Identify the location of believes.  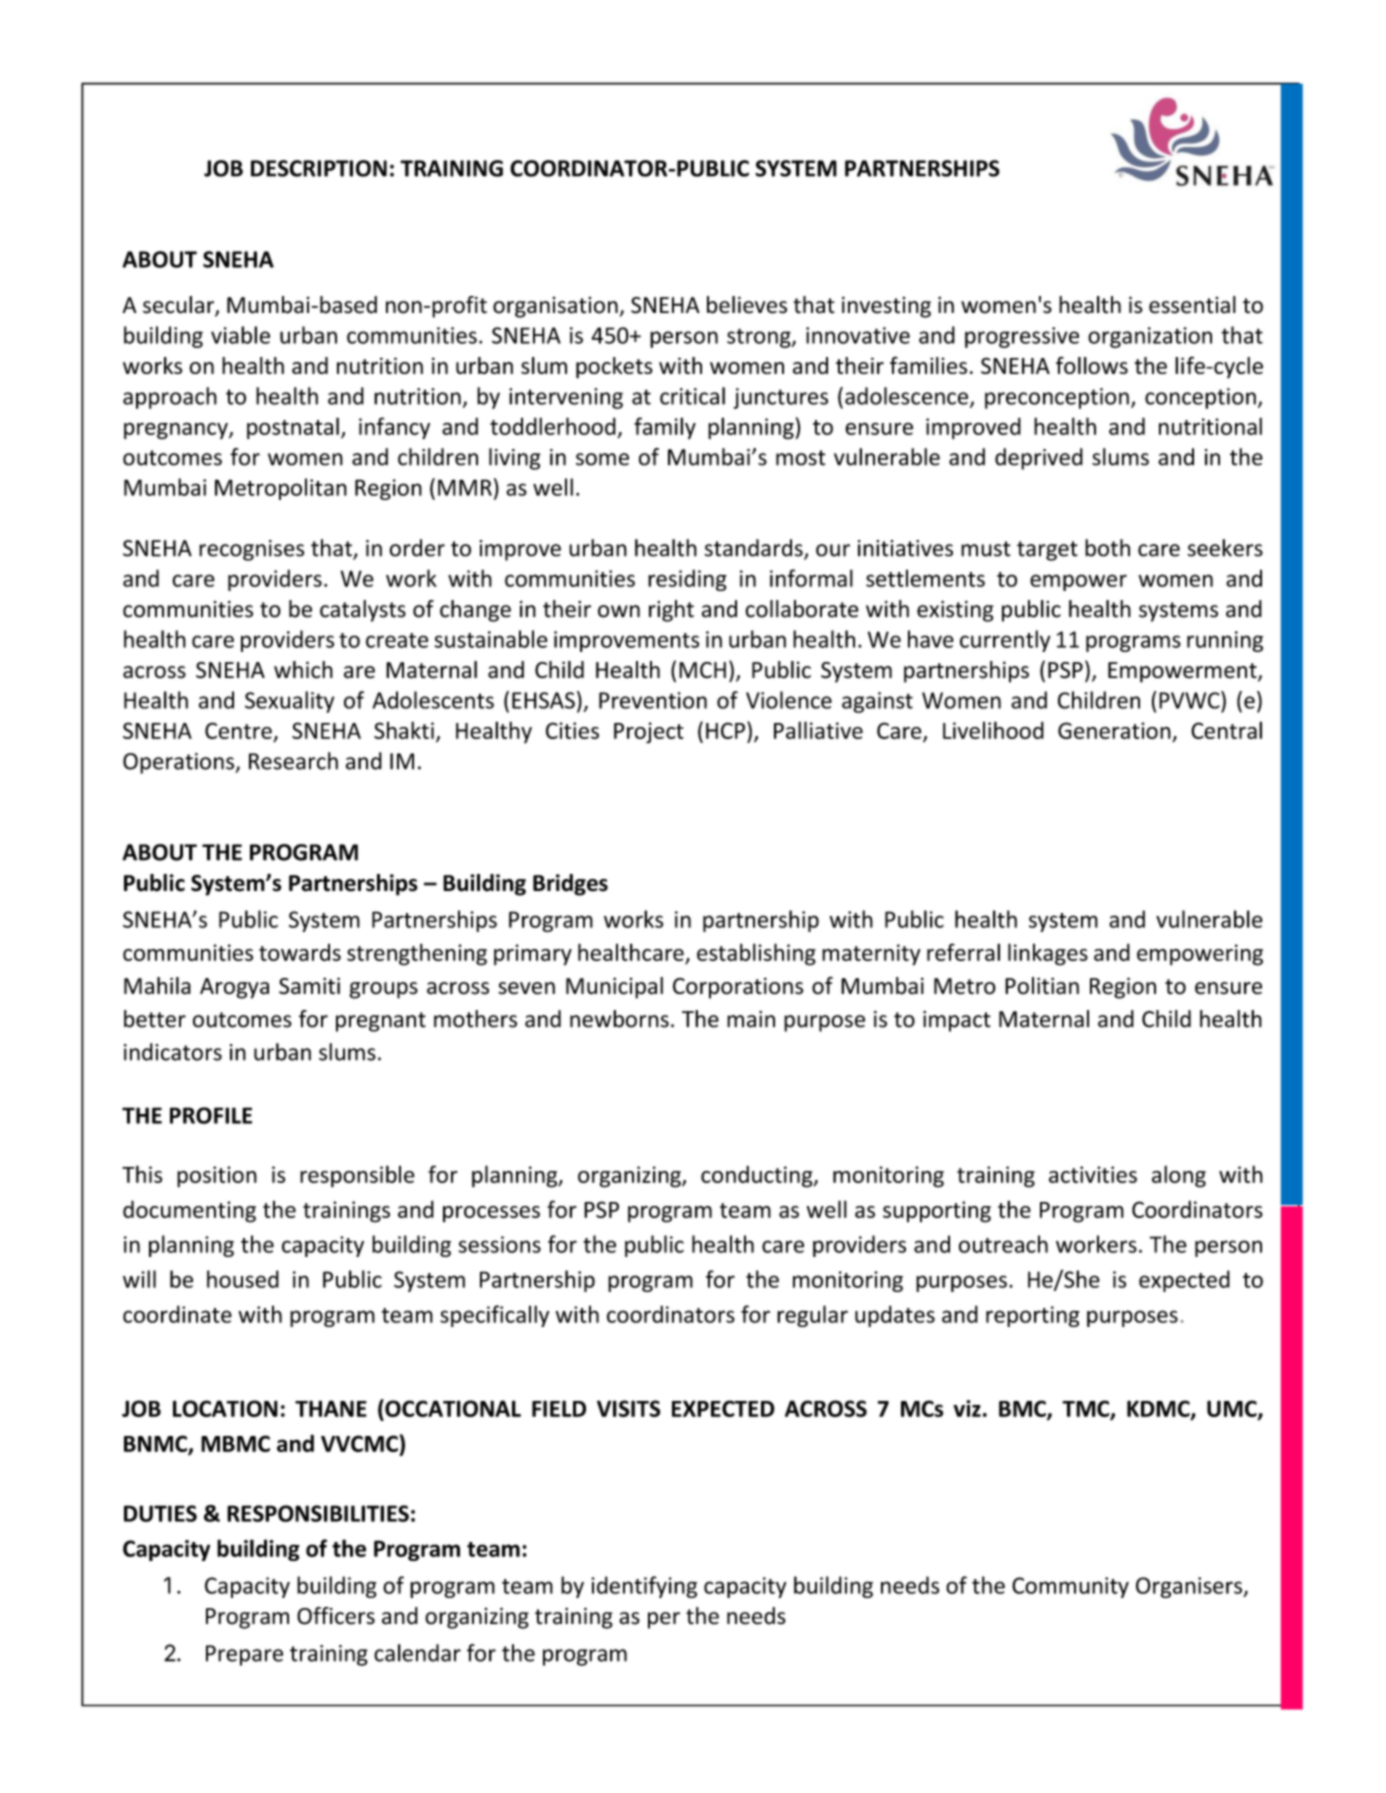
(747, 305).
